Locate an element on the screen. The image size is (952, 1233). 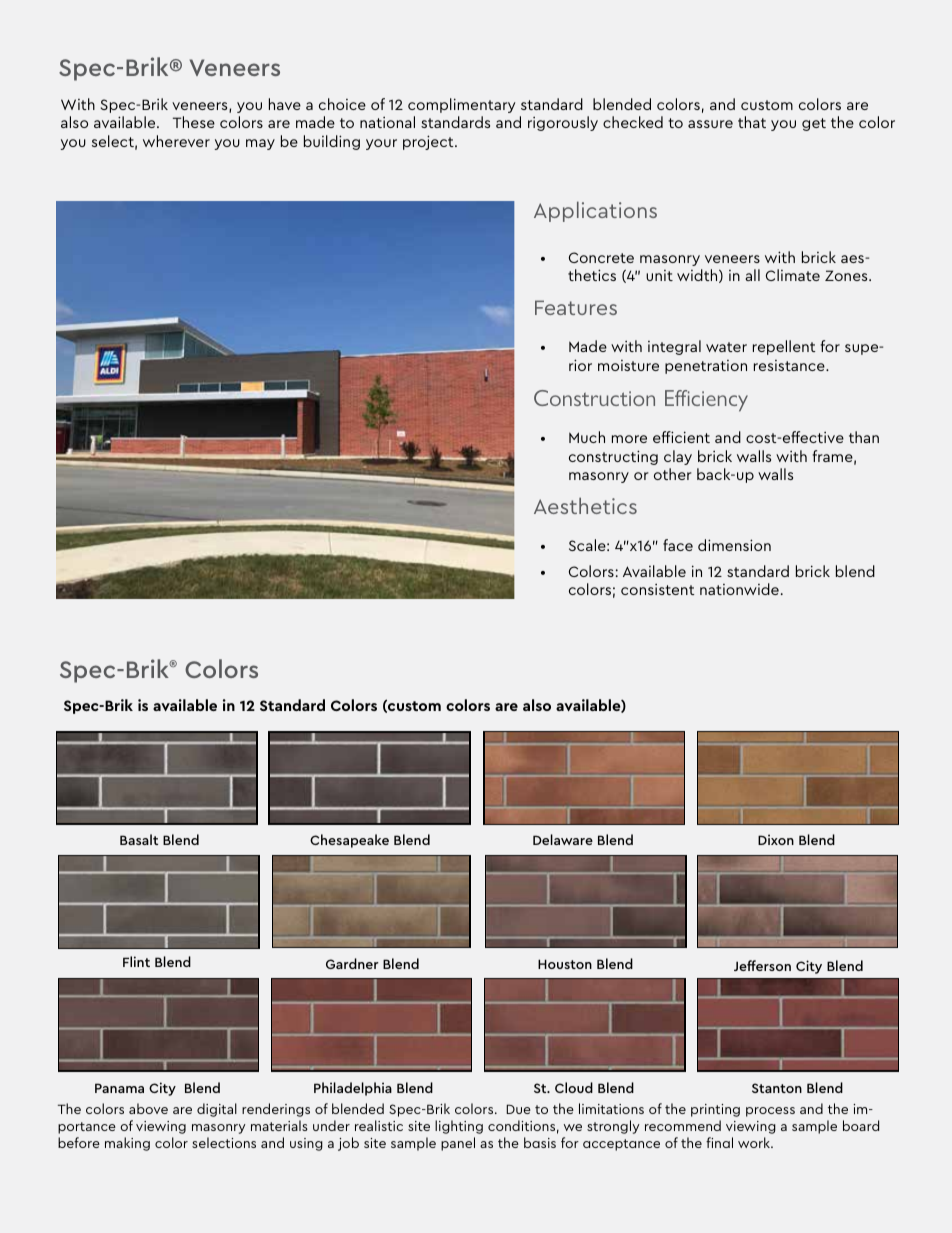
above is located at coordinates (148, 1108).
